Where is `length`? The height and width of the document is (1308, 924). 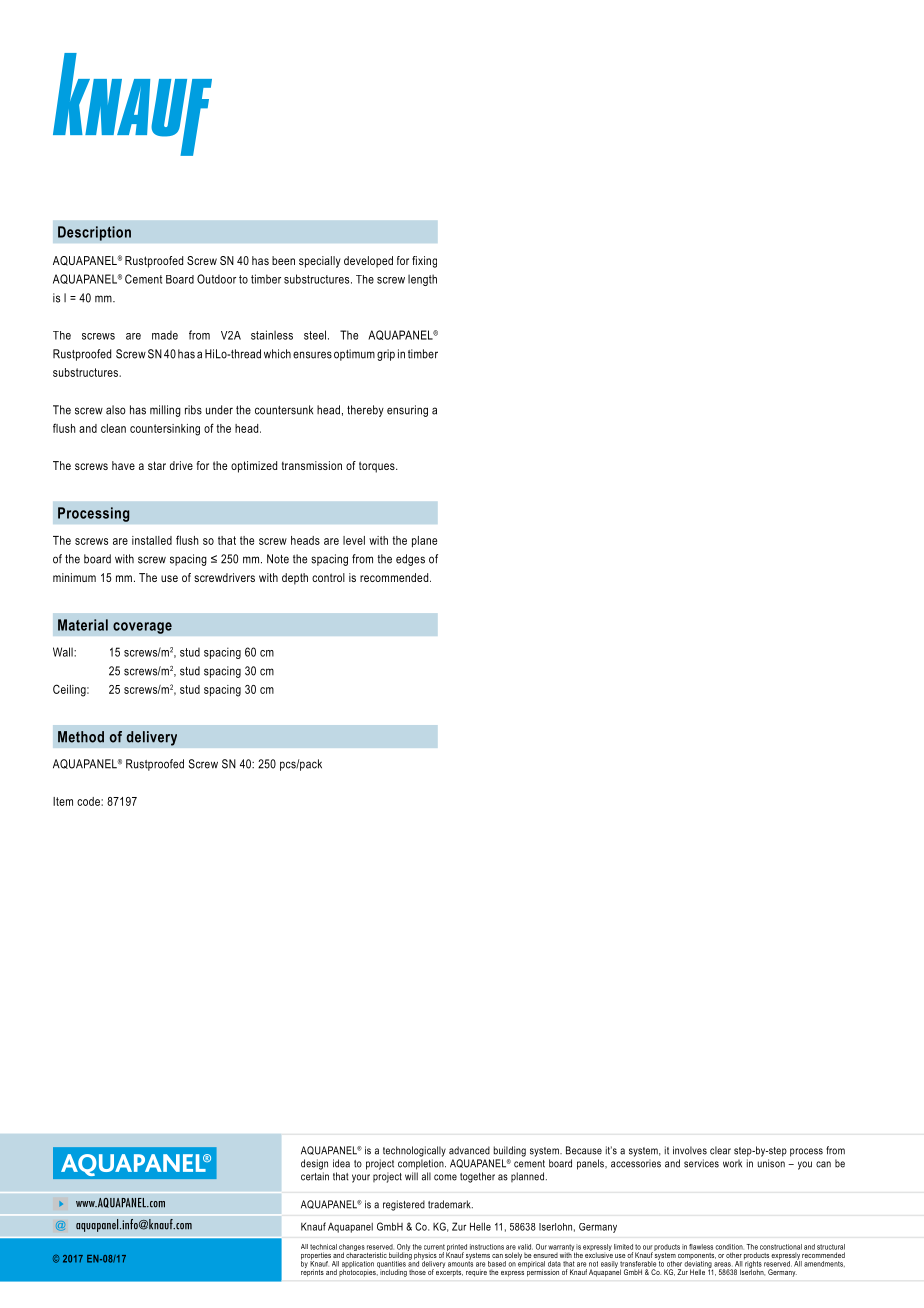
length is located at coordinates (422, 280).
